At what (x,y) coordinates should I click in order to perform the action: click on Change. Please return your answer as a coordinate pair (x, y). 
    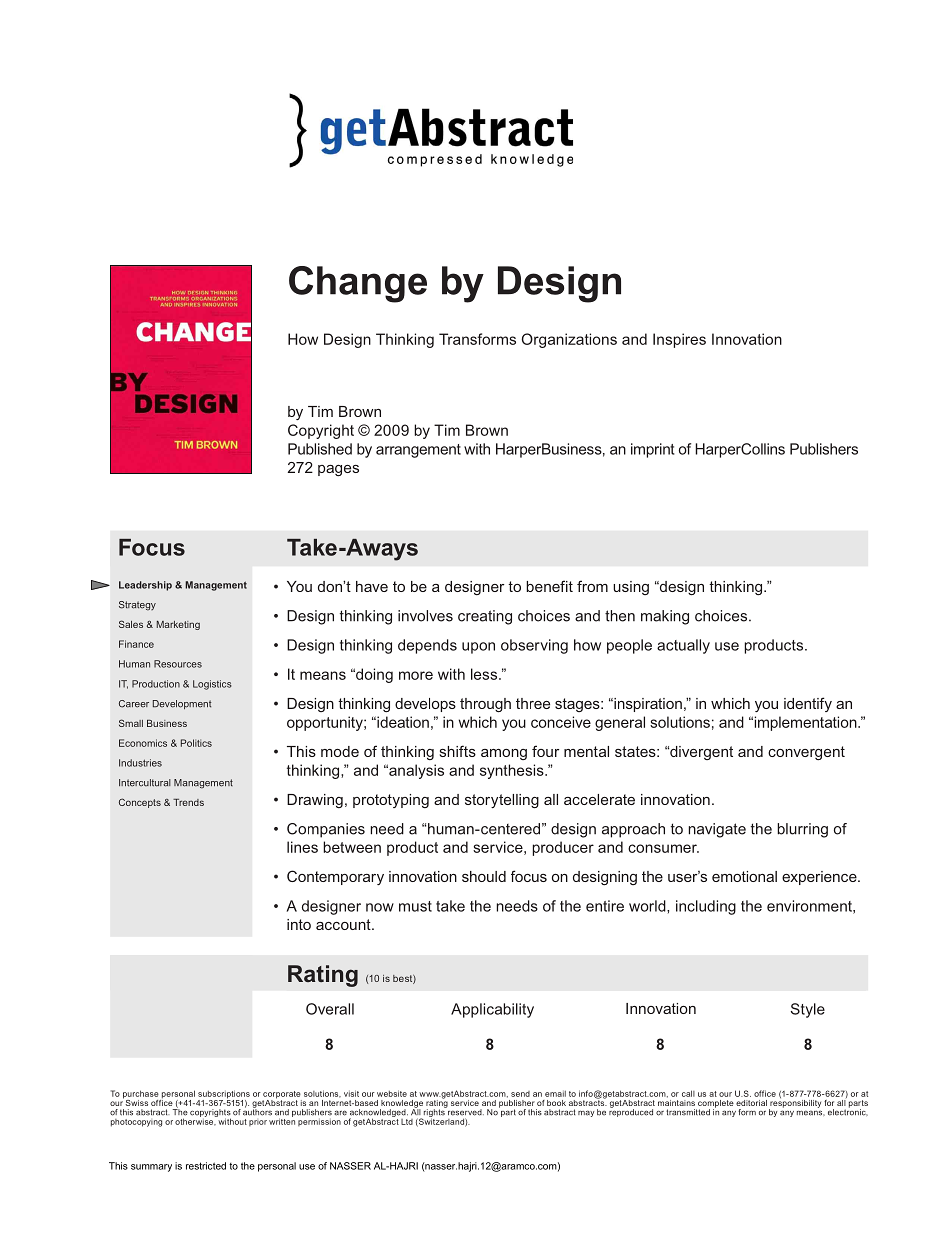
    Looking at the image, I should click on (358, 284).
